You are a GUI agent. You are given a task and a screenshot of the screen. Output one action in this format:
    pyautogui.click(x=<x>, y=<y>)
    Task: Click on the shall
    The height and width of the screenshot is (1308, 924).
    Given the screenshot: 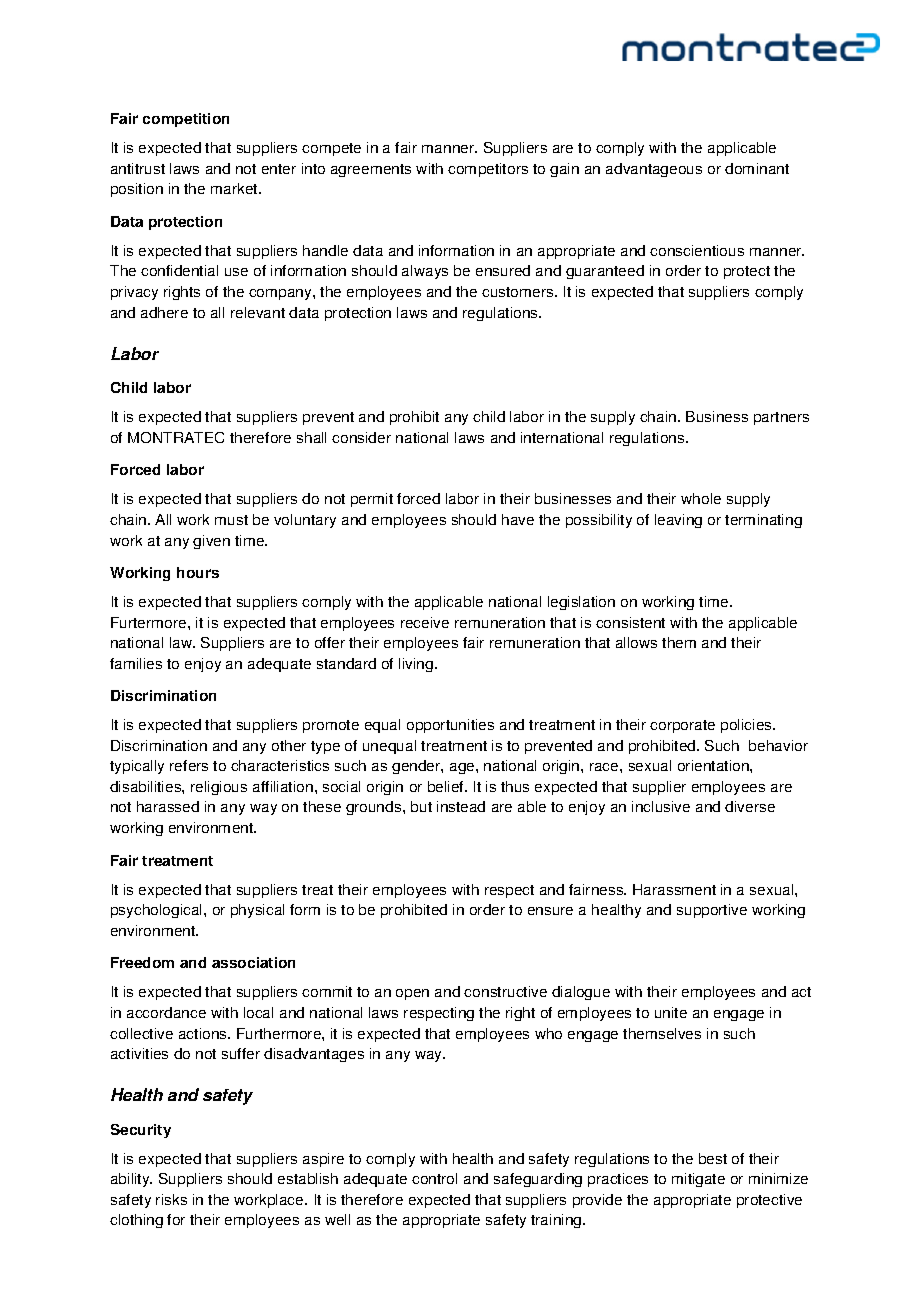 What is the action you would take?
    pyautogui.click(x=311, y=437)
